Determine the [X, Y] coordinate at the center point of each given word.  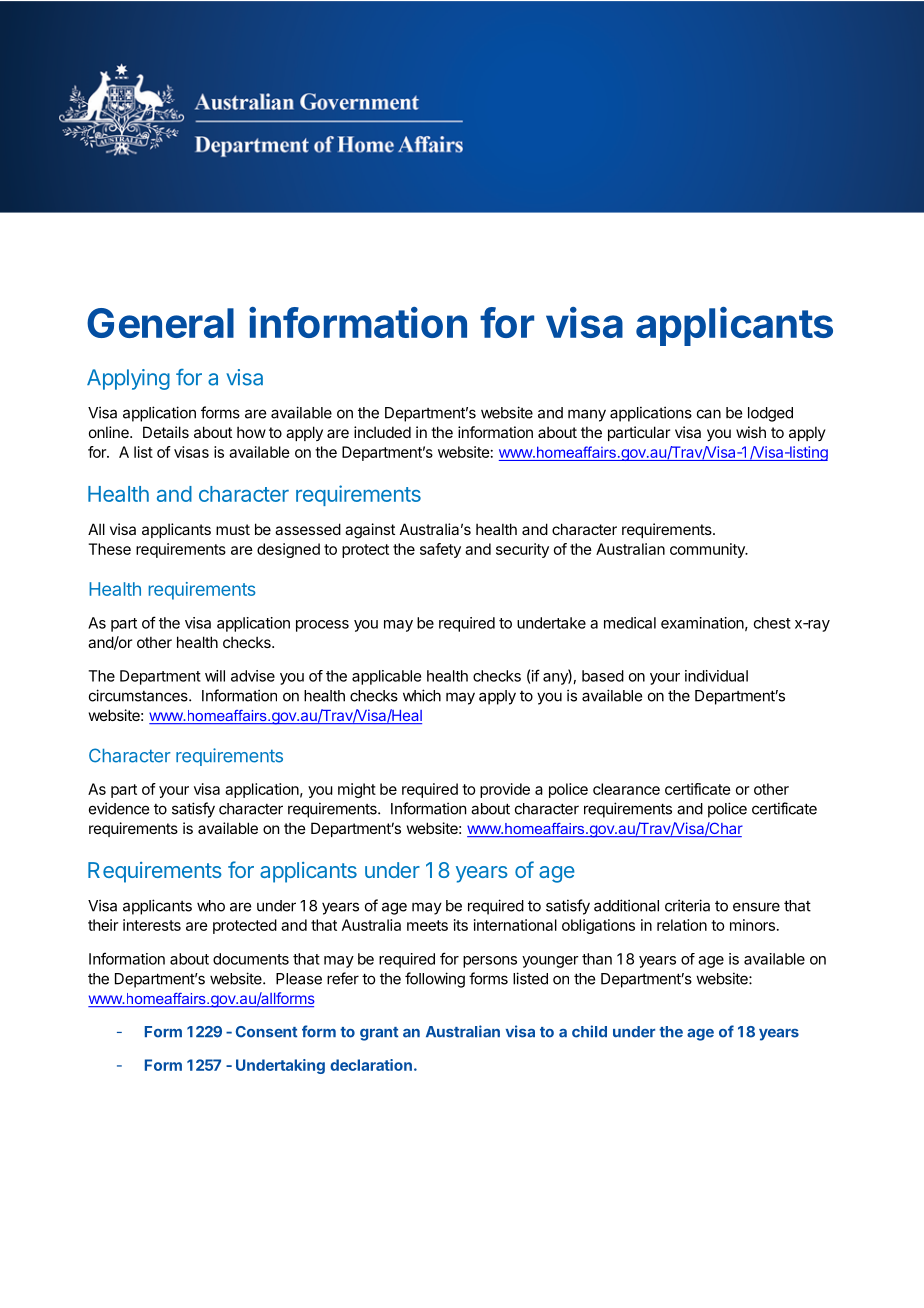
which [422, 695]
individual [716, 676]
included [382, 432]
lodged [770, 414]
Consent [266, 1032]
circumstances [139, 695]
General [160, 323]
